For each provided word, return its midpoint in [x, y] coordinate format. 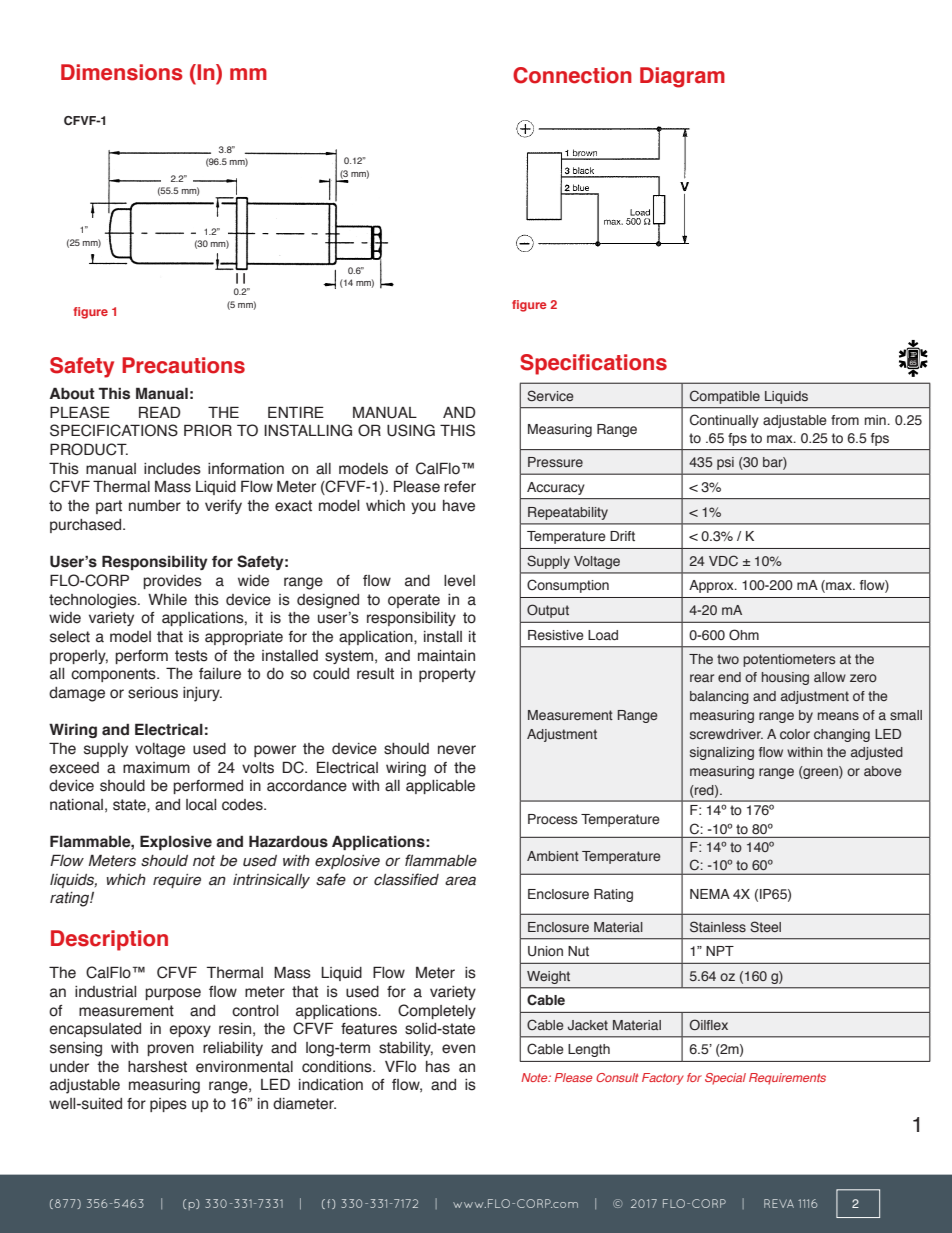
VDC [723, 560]
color [795, 734]
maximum [156, 768]
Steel [765, 926]
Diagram [682, 77]
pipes [168, 1105]
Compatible [725, 397]
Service [550, 395]
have [459, 506]
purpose [173, 994]
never [457, 750]
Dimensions [122, 72]
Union [545, 951]
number [155, 506]
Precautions [183, 365]
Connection [572, 75]
